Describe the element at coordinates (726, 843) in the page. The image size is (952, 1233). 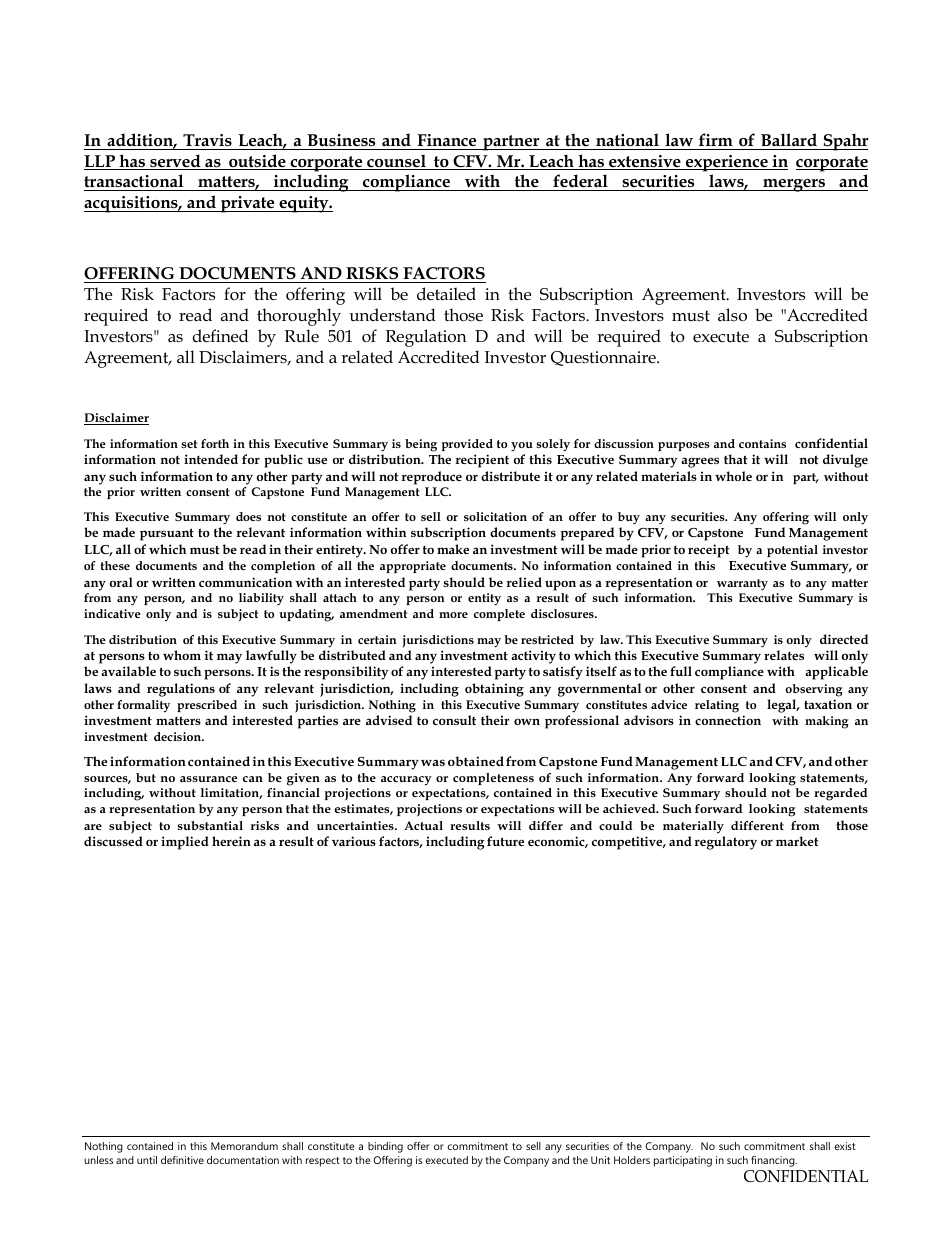
I see `regulatory` at that location.
